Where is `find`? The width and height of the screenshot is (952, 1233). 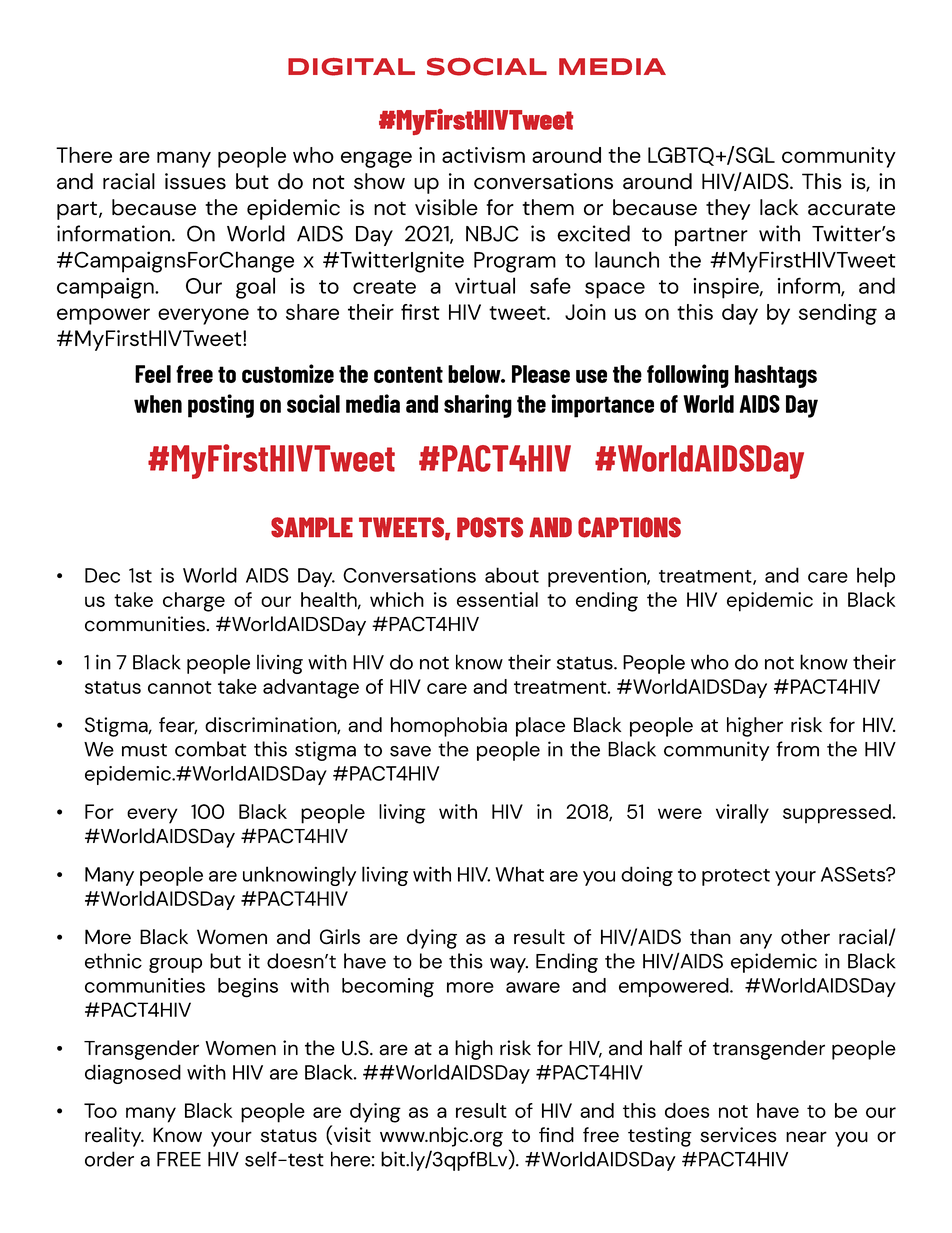
find is located at coordinates (556, 1135).
